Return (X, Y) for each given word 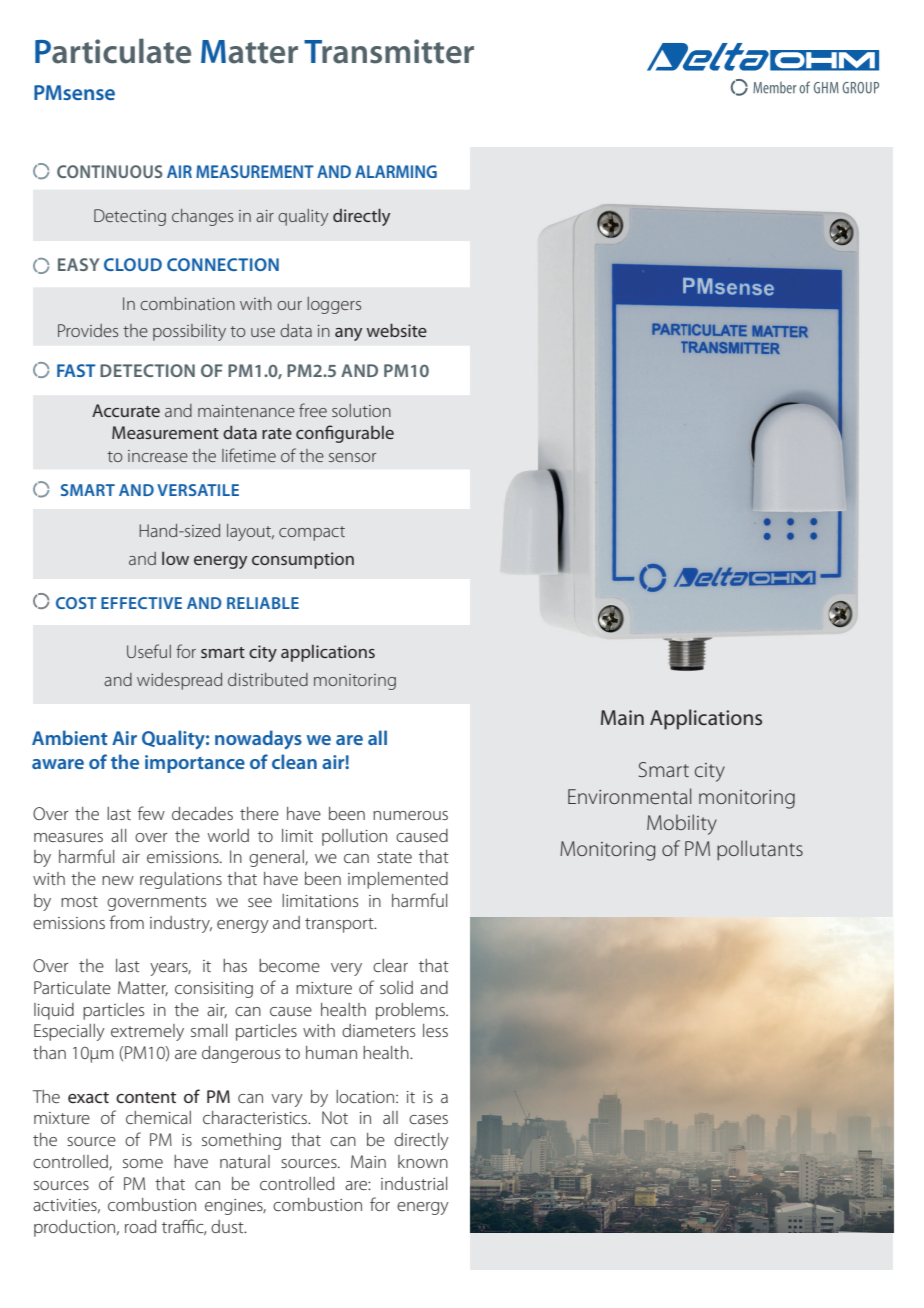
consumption (303, 560)
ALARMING (396, 171)
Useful (149, 651)
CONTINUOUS (110, 171)
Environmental (629, 796)
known (423, 1161)
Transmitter (389, 51)
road (140, 1226)
